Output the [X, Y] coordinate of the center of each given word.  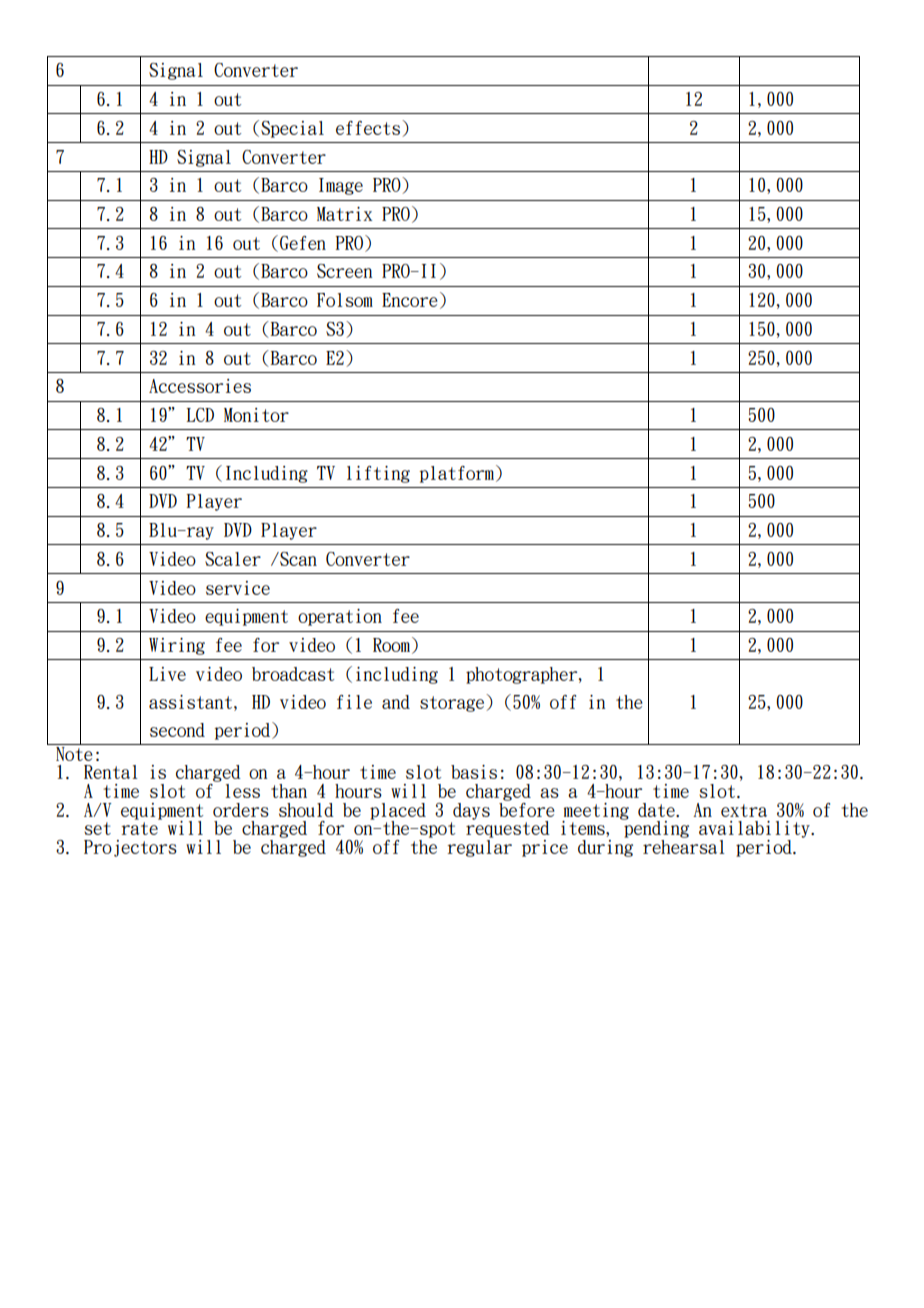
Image [341, 186]
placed [398, 812]
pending [655, 830]
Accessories [200, 386]
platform [457, 474]
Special [292, 129]
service [238, 588]
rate [139, 828]
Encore [410, 300]
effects [369, 128]
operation [340, 617]
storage [453, 703]
